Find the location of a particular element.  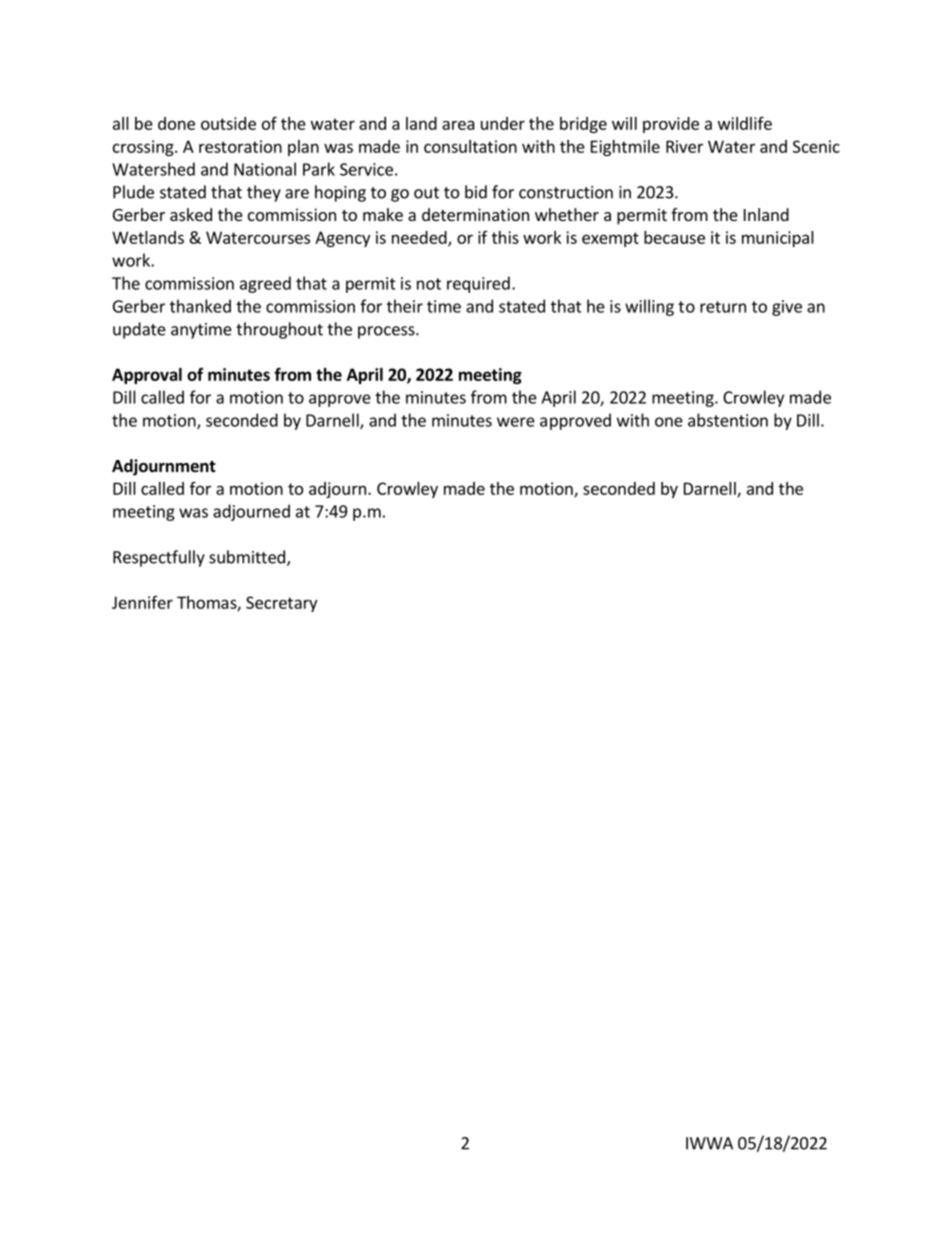

consultation is located at coordinates (470, 146).
